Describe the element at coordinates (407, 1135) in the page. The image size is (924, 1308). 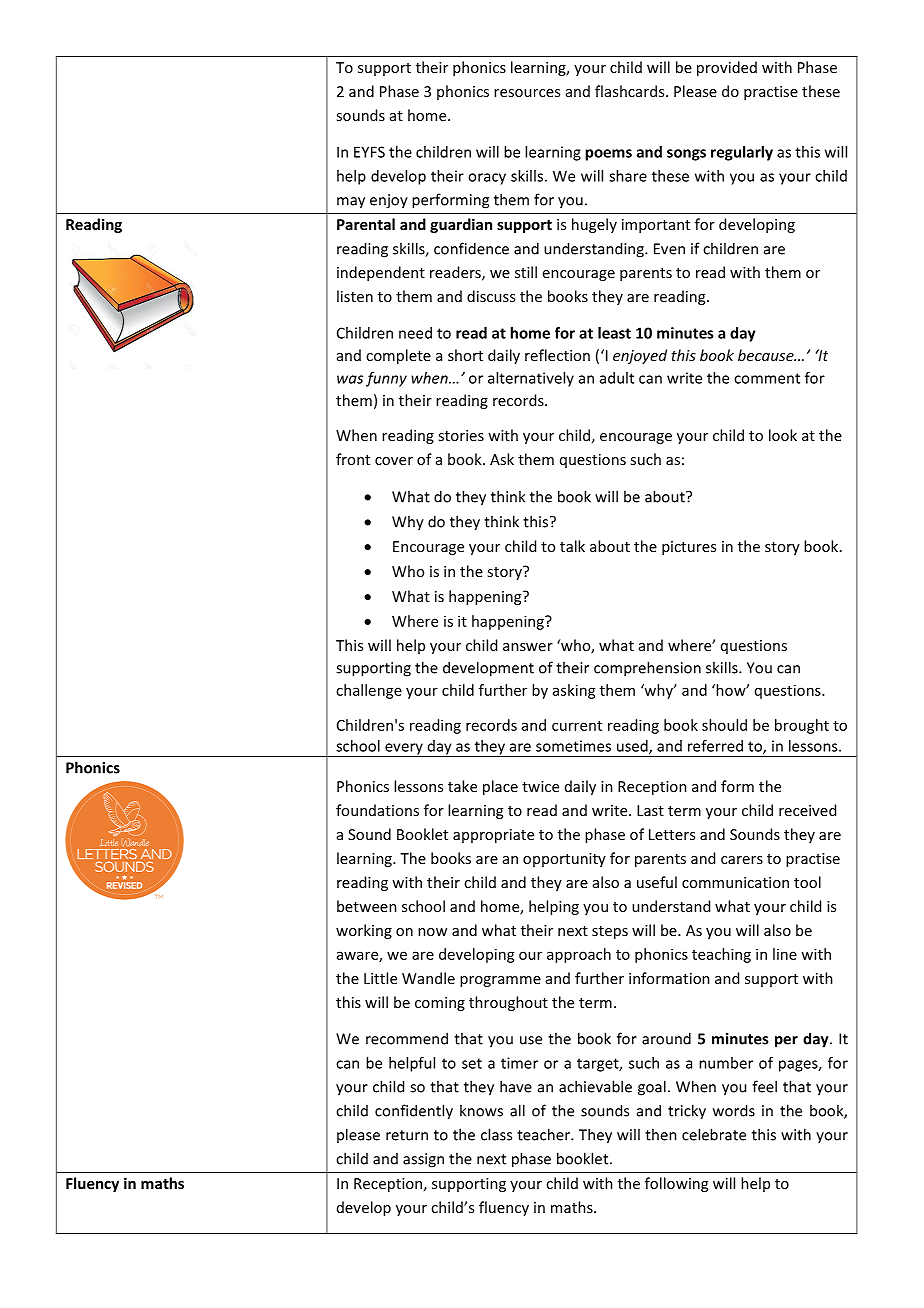
I see `return` at that location.
